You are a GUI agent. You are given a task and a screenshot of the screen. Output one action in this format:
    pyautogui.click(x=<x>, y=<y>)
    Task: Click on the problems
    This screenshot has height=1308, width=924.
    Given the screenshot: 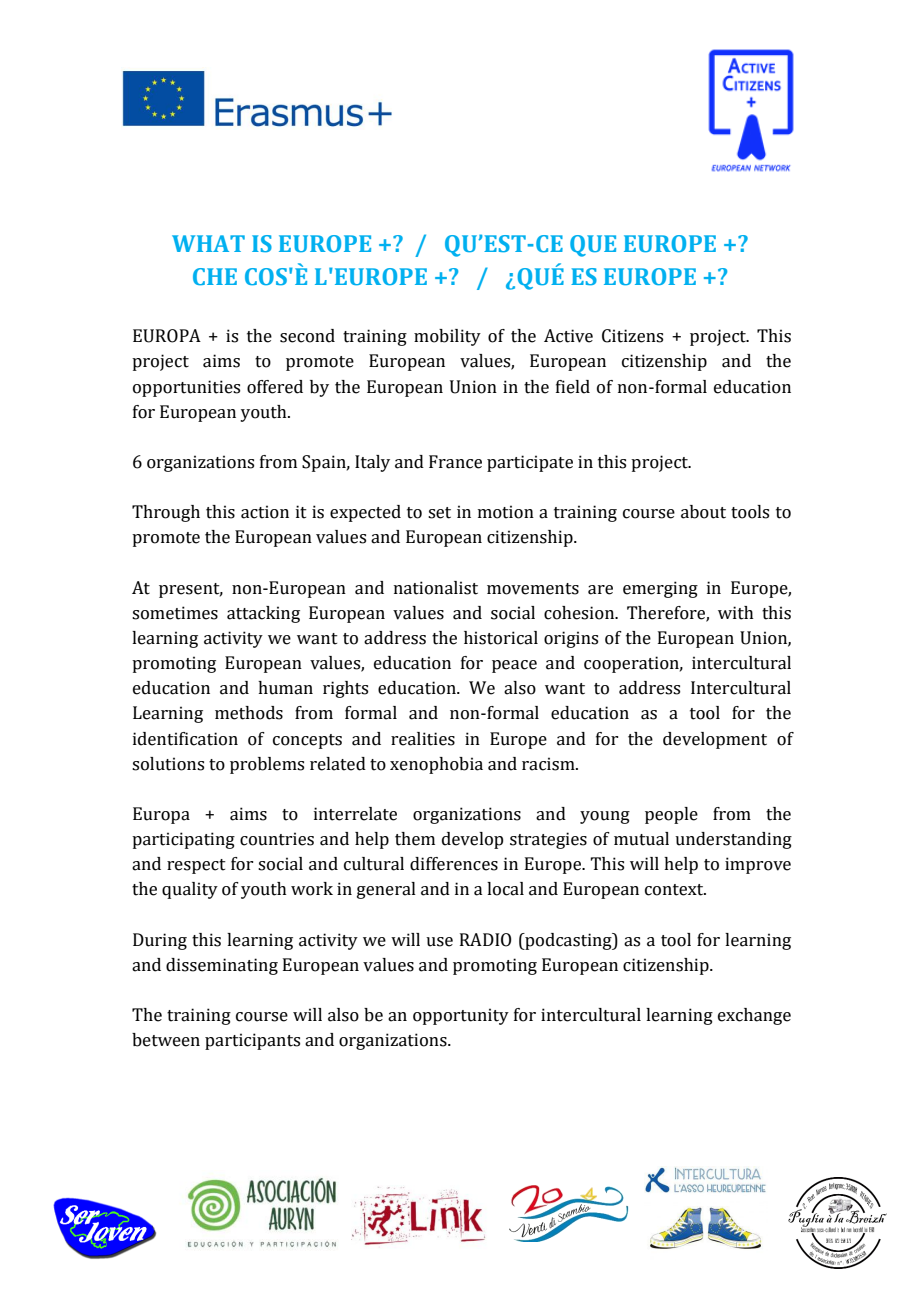 What is the action you would take?
    pyautogui.click(x=267, y=765)
